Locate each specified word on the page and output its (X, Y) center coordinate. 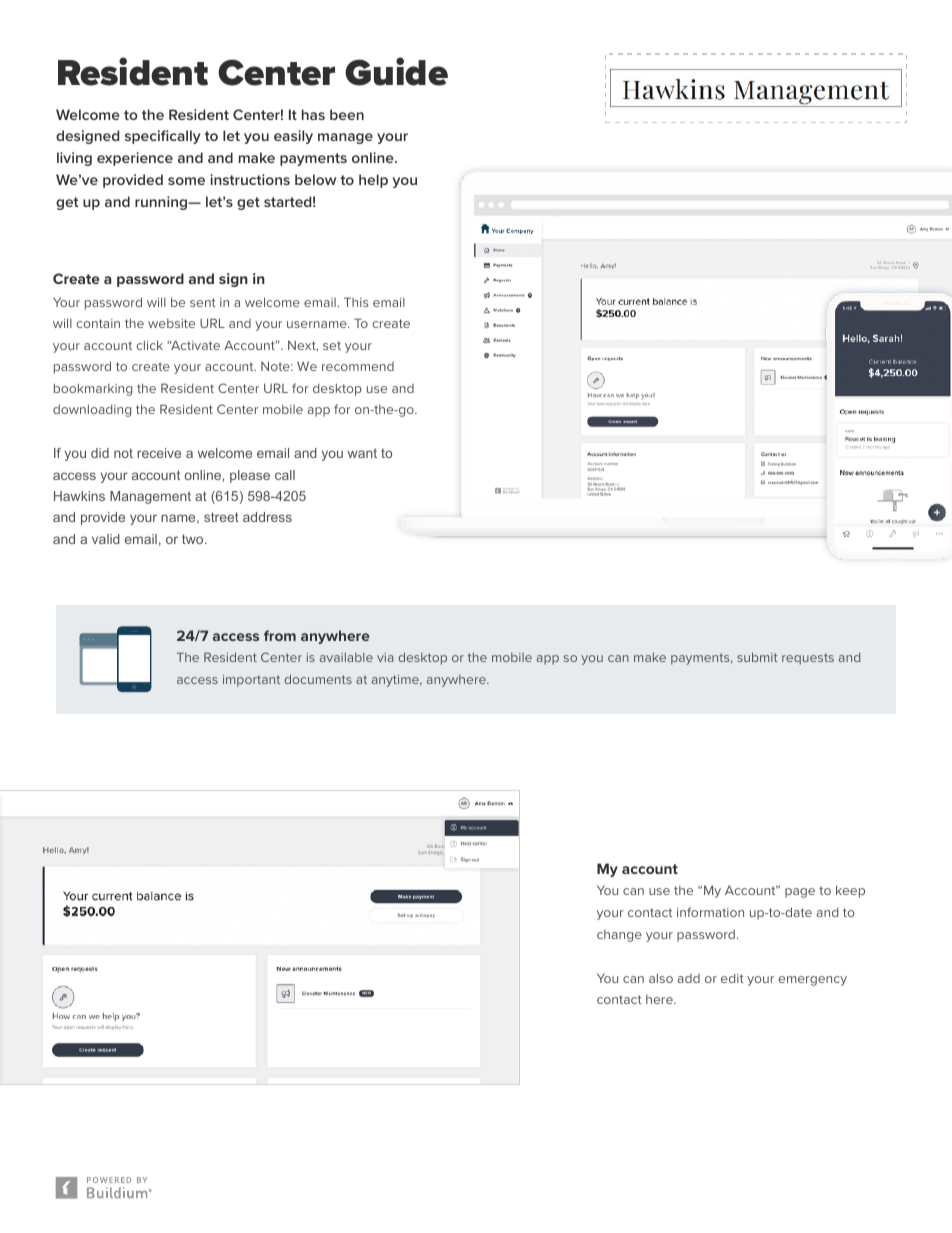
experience (135, 159)
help (373, 181)
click (149, 345)
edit (732, 978)
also (661, 978)
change (619, 936)
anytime (396, 681)
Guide (396, 71)
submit (757, 657)
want (362, 453)
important (251, 681)
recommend (358, 366)
